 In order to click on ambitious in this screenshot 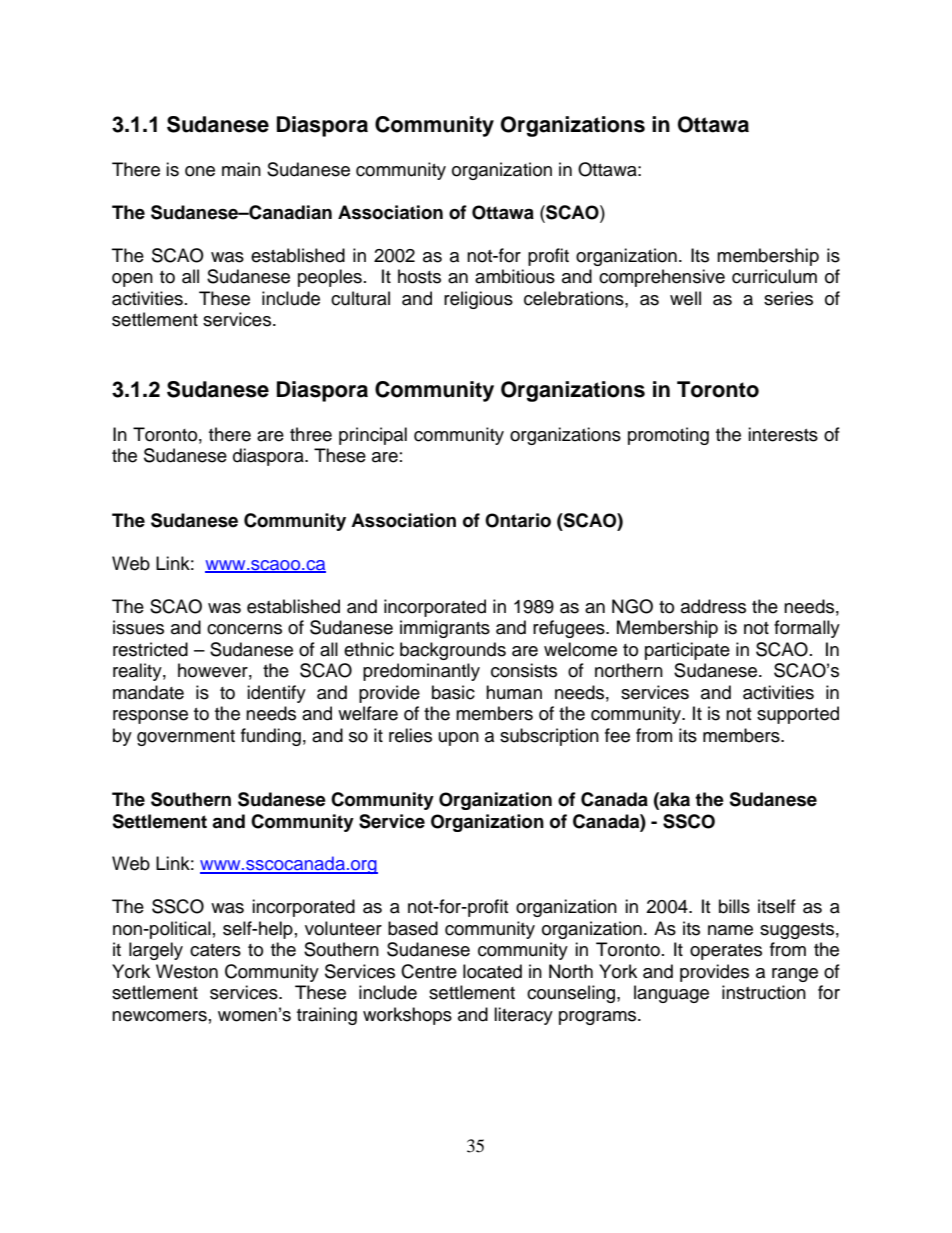, I will do `click(515, 276)`.
